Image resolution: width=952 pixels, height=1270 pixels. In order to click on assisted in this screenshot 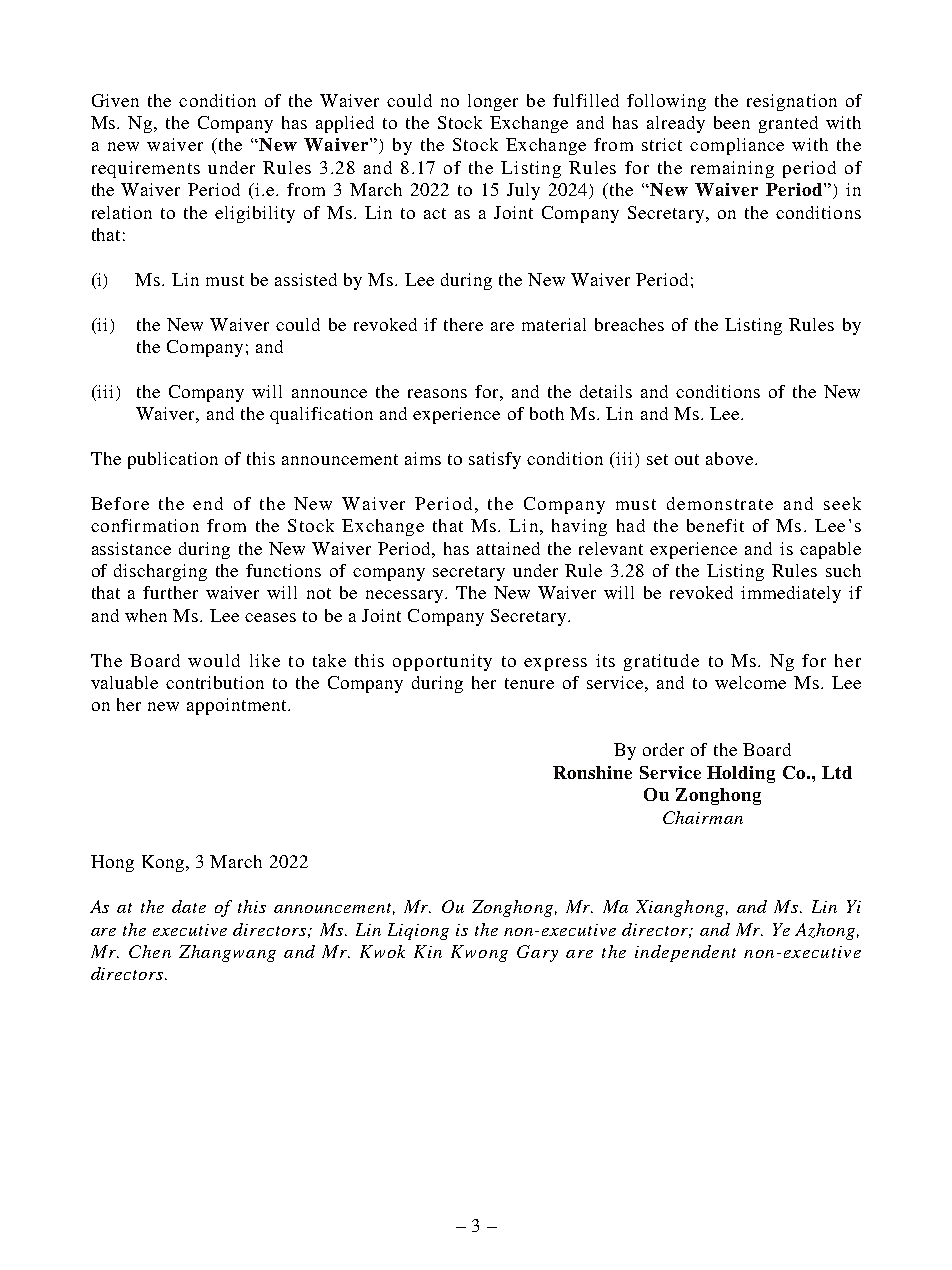, I will do `click(306, 279)`.
